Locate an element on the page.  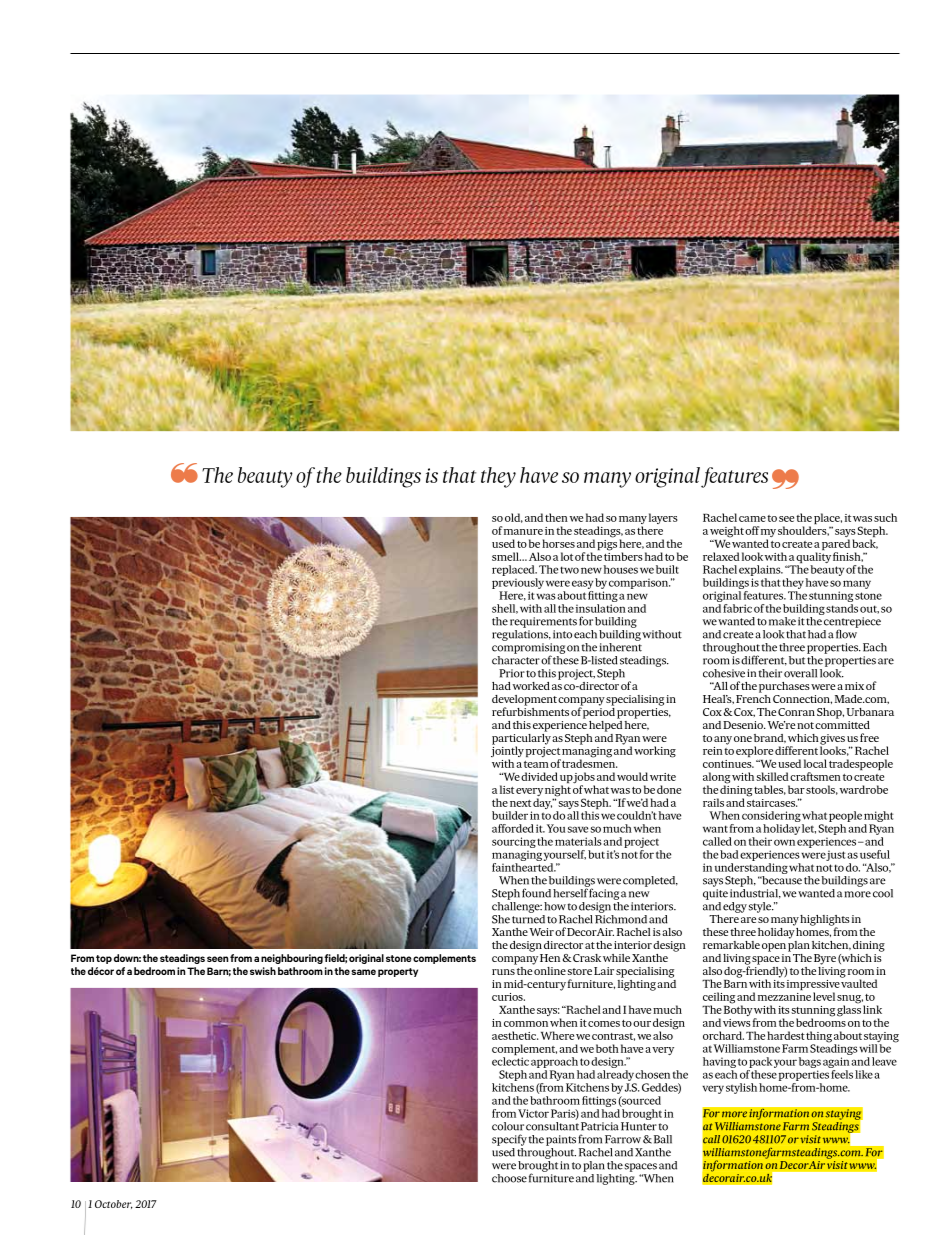
Hunter is located at coordinates (639, 1126).
